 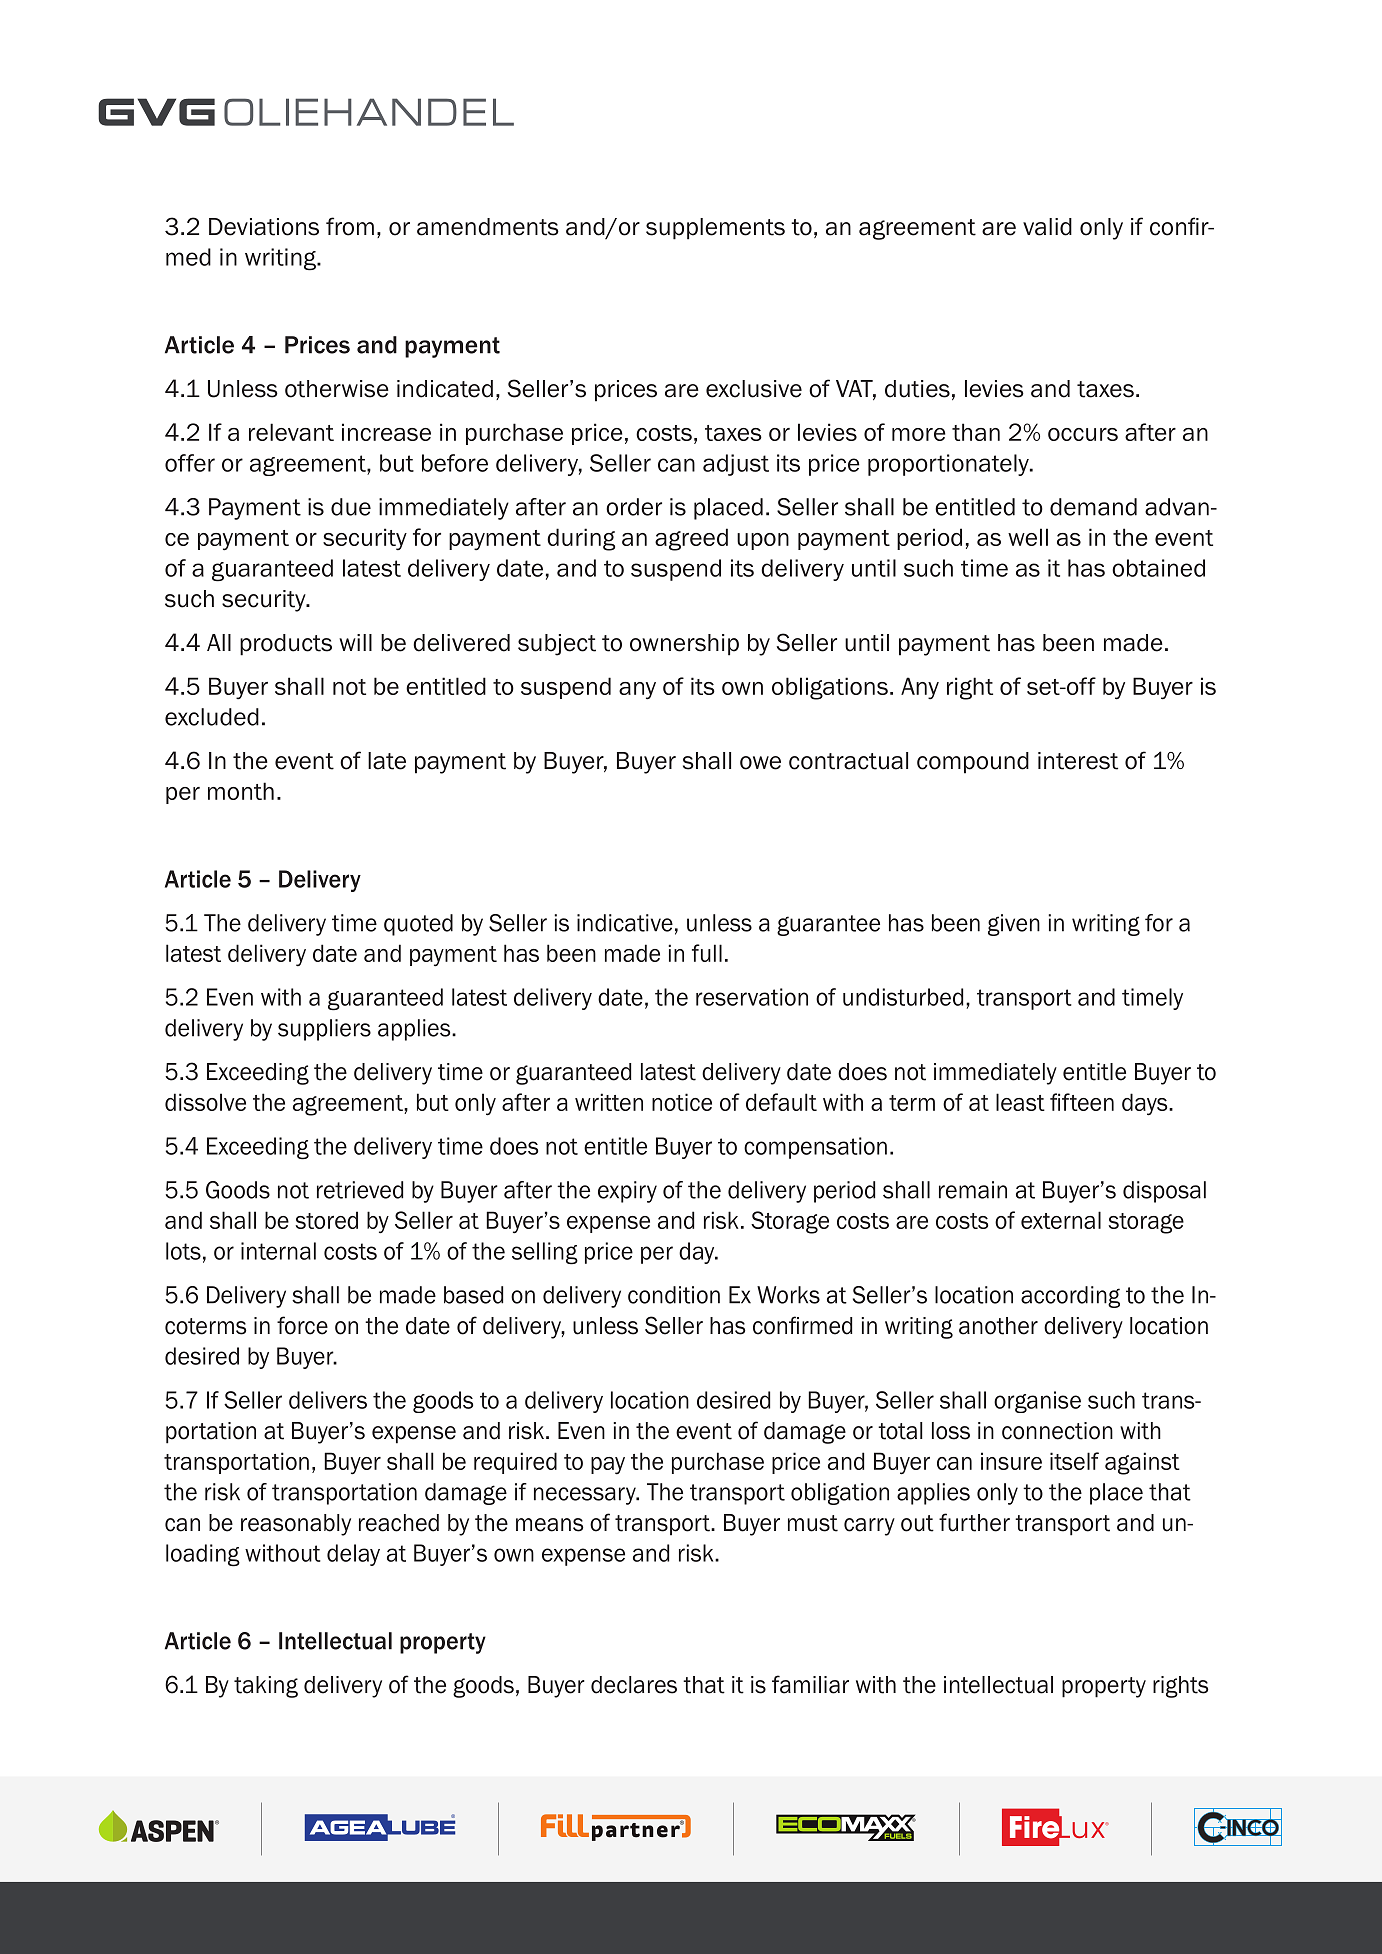 What do you see at coordinates (1061, 1220) in the screenshot?
I see `external` at bounding box center [1061, 1220].
